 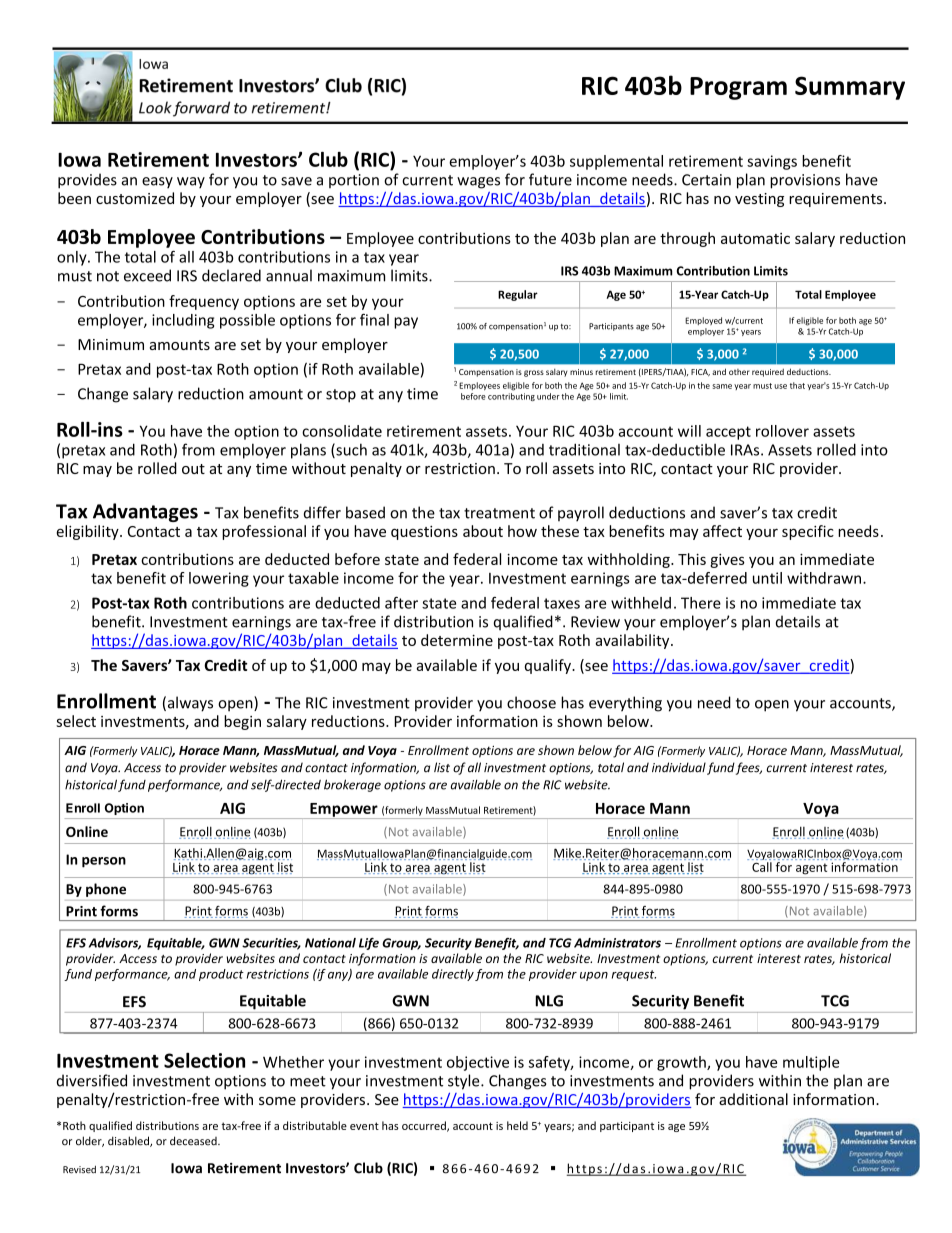 I want to click on There, so click(x=701, y=603).
